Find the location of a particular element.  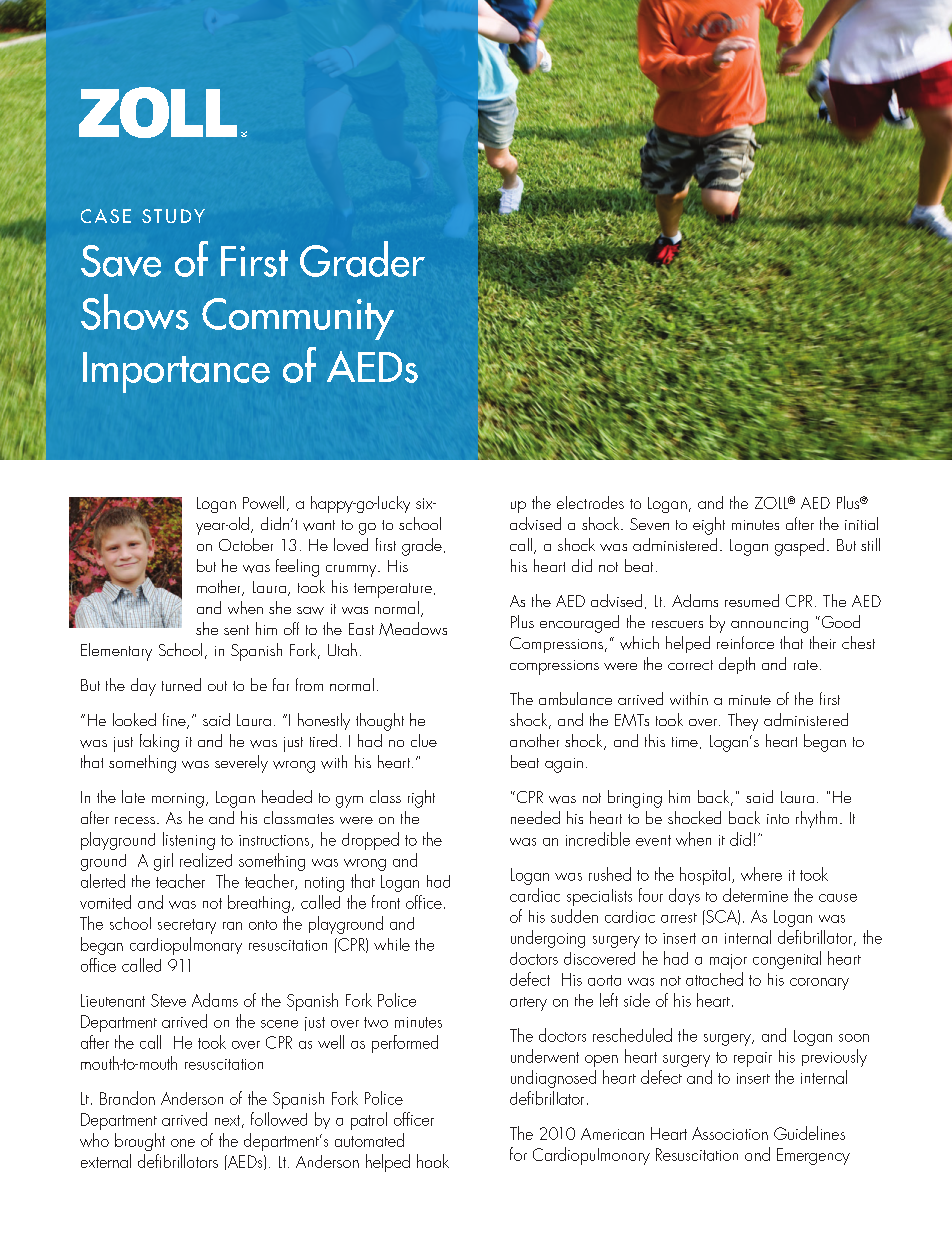

October is located at coordinates (246, 544).
